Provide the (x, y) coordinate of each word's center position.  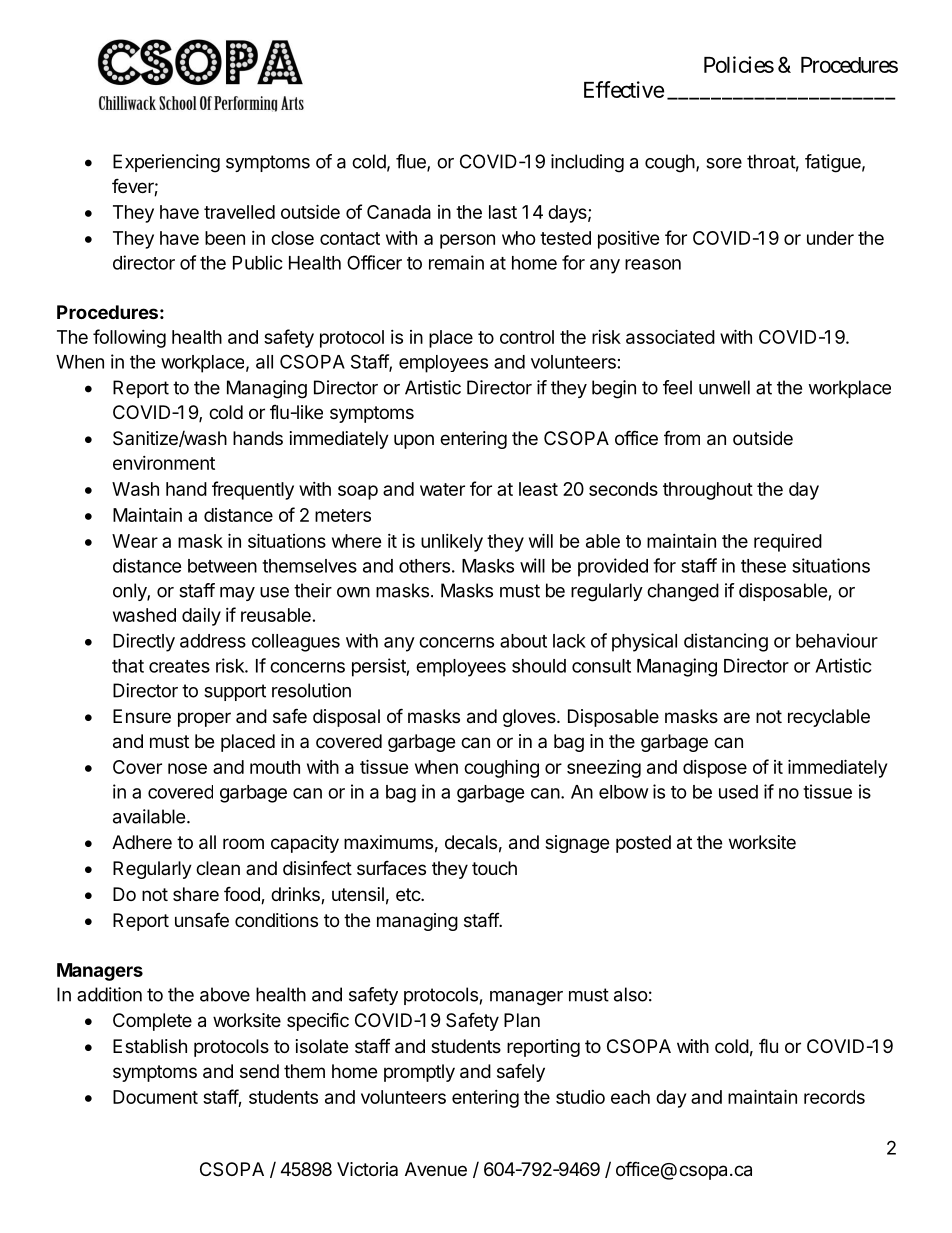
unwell (724, 387)
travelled (239, 212)
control (527, 337)
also (631, 994)
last (503, 212)
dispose (715, 769)
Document (155, 1097)
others (424, 566)
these (763, 566)
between (222, 566)
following (129, 338)
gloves (530, 718)
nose (187, 768)
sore (724, 163)
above (225, 994)
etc (409, 894)
